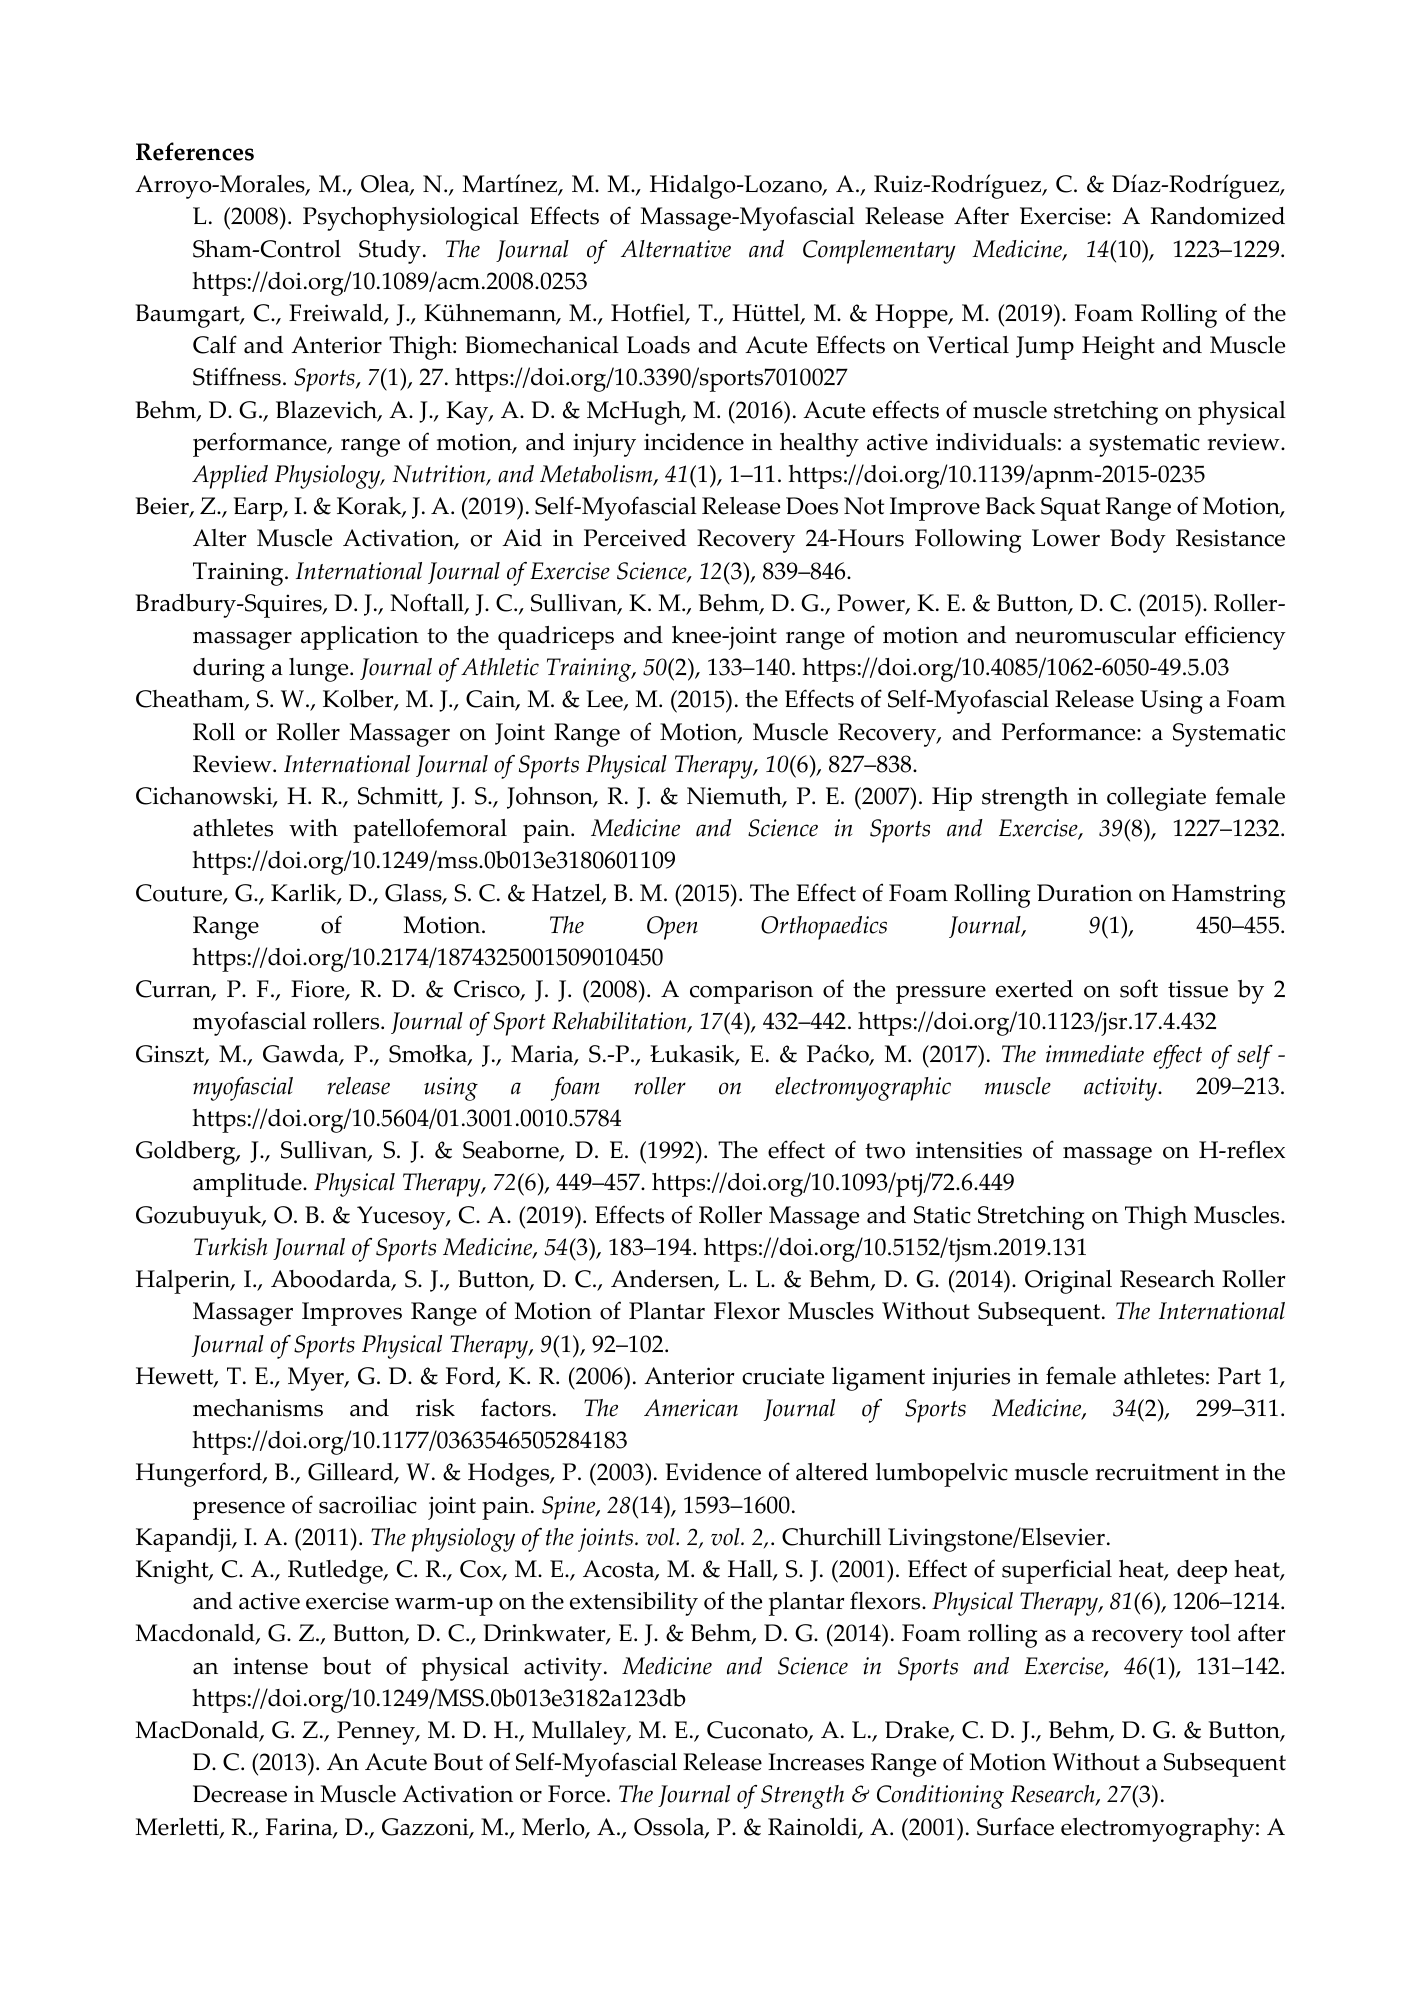 This screenshot has width=1421, height=2010. I want to click on Turkish, so click(230, 1247).
